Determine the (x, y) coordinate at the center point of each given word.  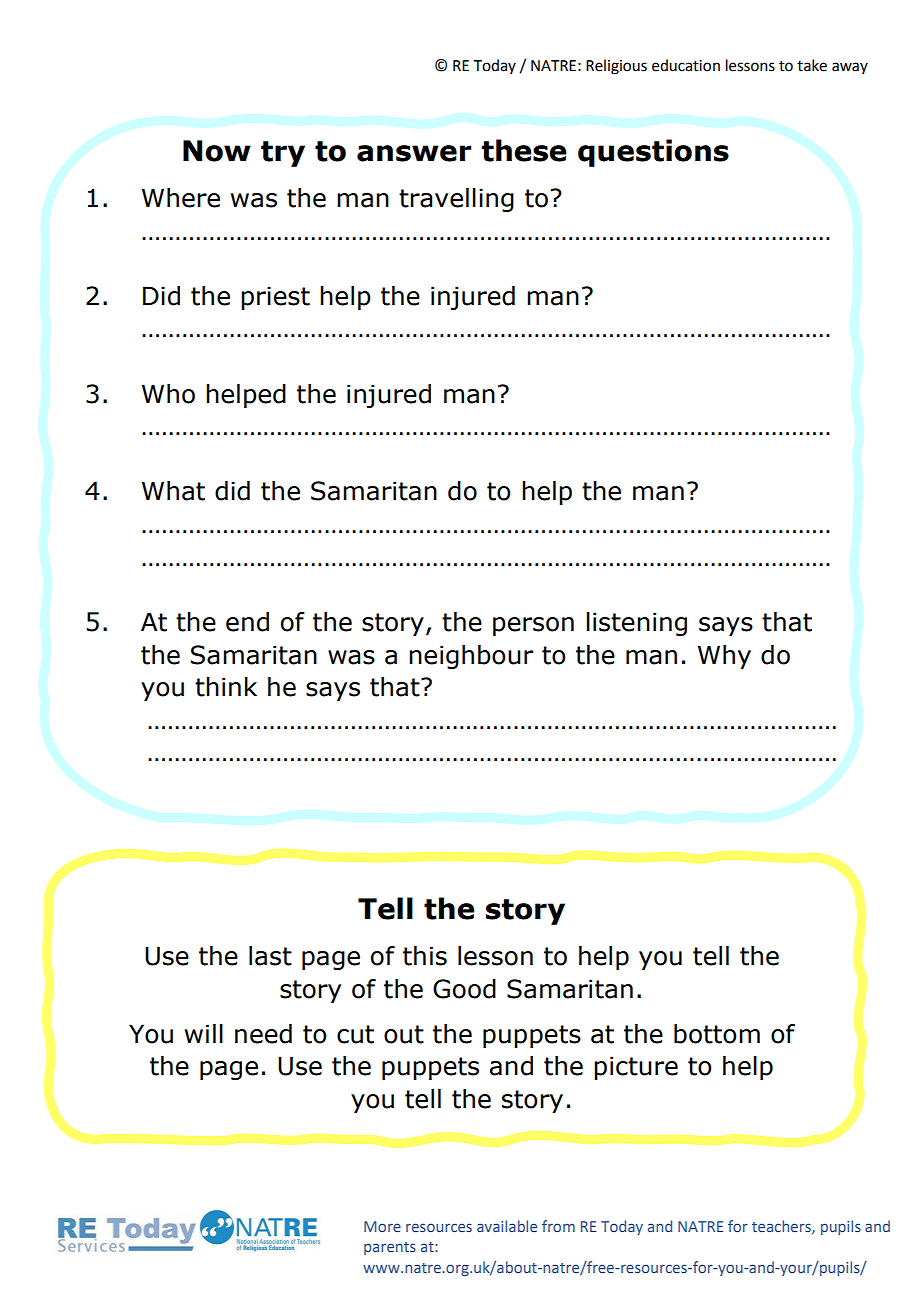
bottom (717, 1034)
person (533, 626)
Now (217, 151)
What (173, 491)
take (812, 65)
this (425, 956)
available (507, 1226)
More (382, 1226)
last (270, 956)
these (524, 150)
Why (724, 657)
